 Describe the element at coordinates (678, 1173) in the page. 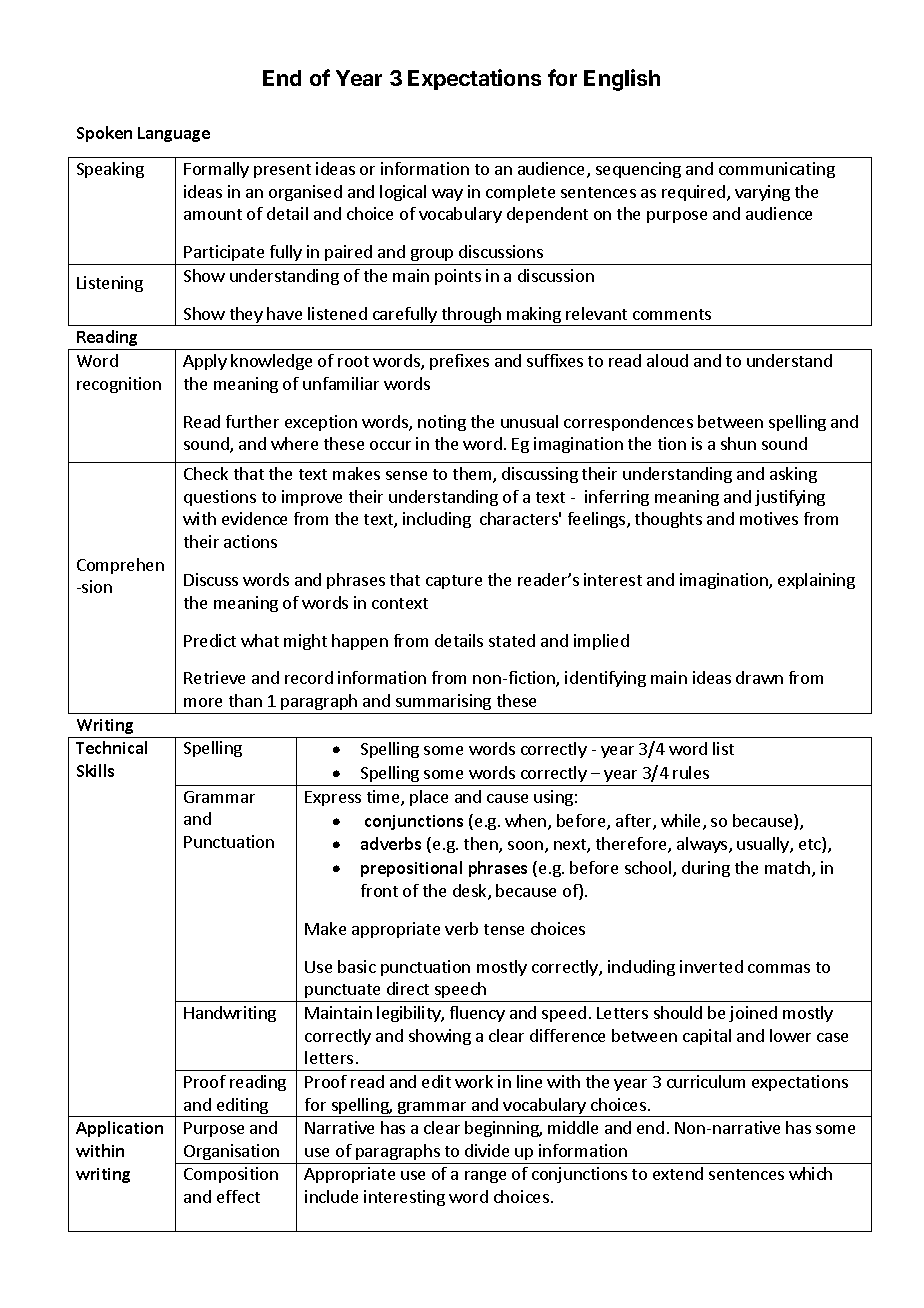

I see `extend` at that location.
